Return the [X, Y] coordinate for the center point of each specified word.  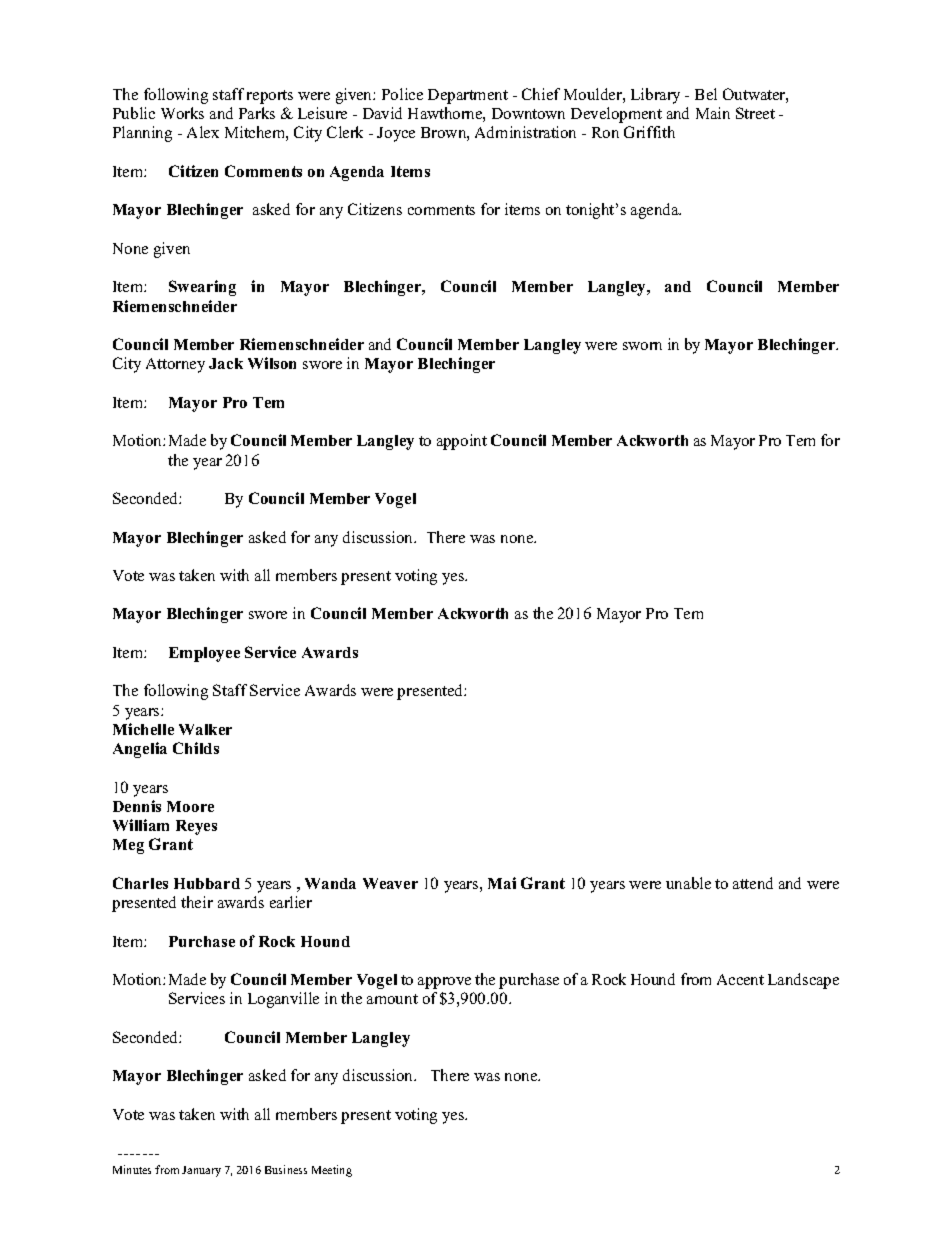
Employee [204, 654]
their [197, 902]
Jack [226, 363]
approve [444, 983]
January [201, 1171]
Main [713, 113]
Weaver [390, 883]
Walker [205, 729]
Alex [203, 132]
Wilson [272, 363]
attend [753, 883]
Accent [740, 979]
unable [688, 883]
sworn [642, 346]
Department [468, 96]
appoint [462, 442]
